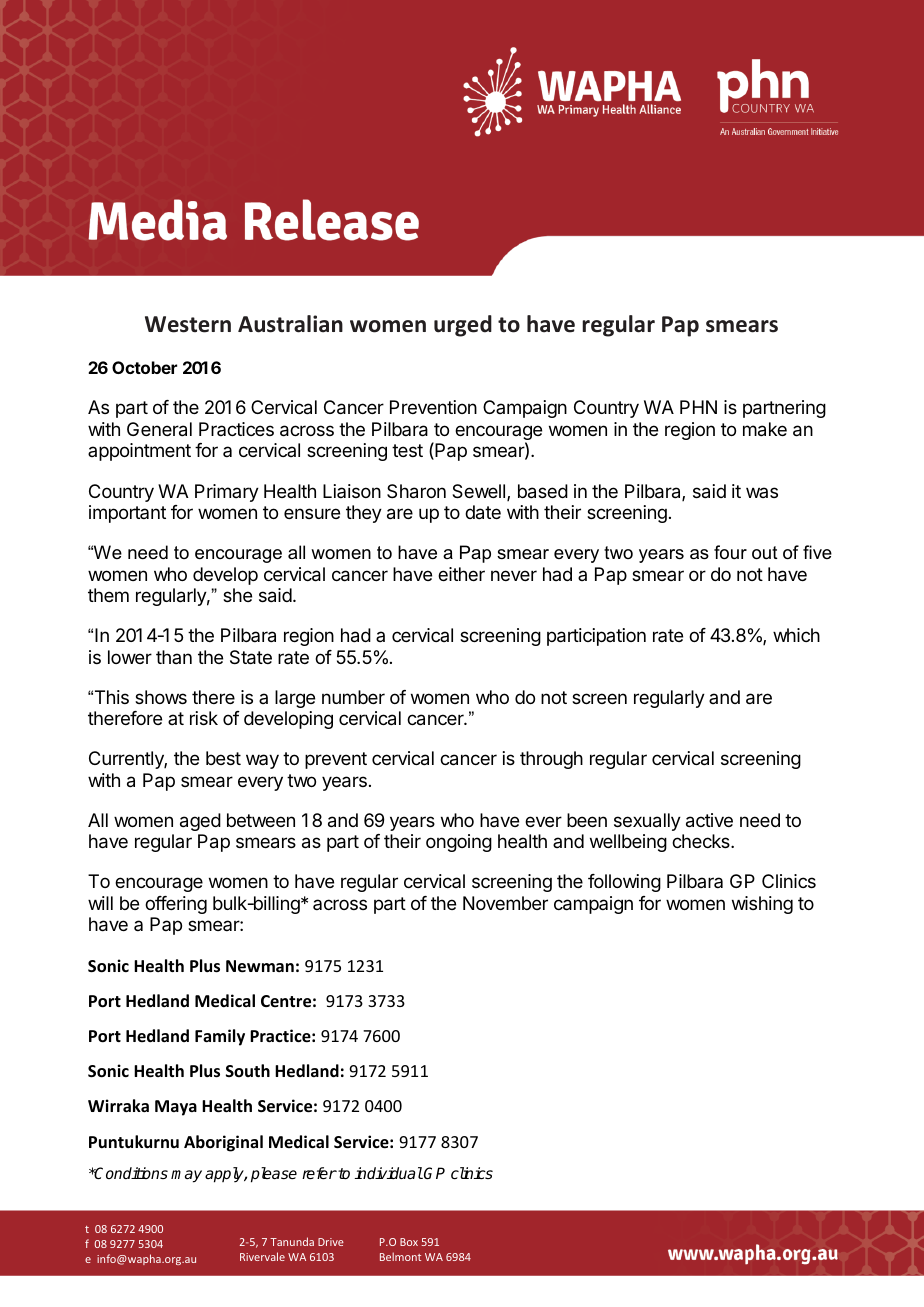 The height and width of the page is (1307, 924). What do you see at coordinates (698, 407) in the page?
I see `PHN` at bounding box center [698, 407].
